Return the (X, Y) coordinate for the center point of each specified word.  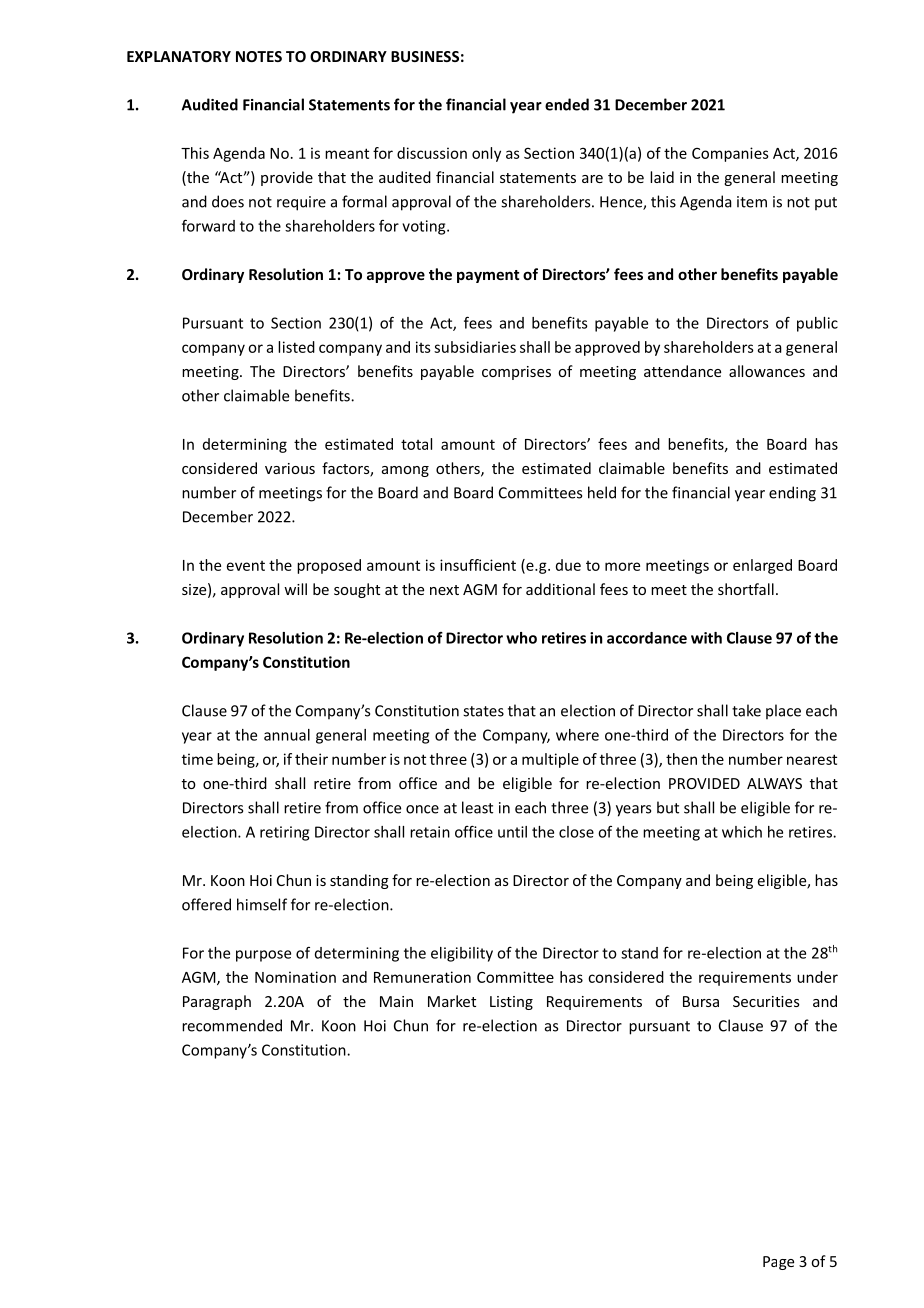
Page (778, 1263)
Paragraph (217, 1002)
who (521, 638)
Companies (730, 154)
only (486, 154)
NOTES (259, 56)
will (295, 589)
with (706, 638)
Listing (511, 1003)
